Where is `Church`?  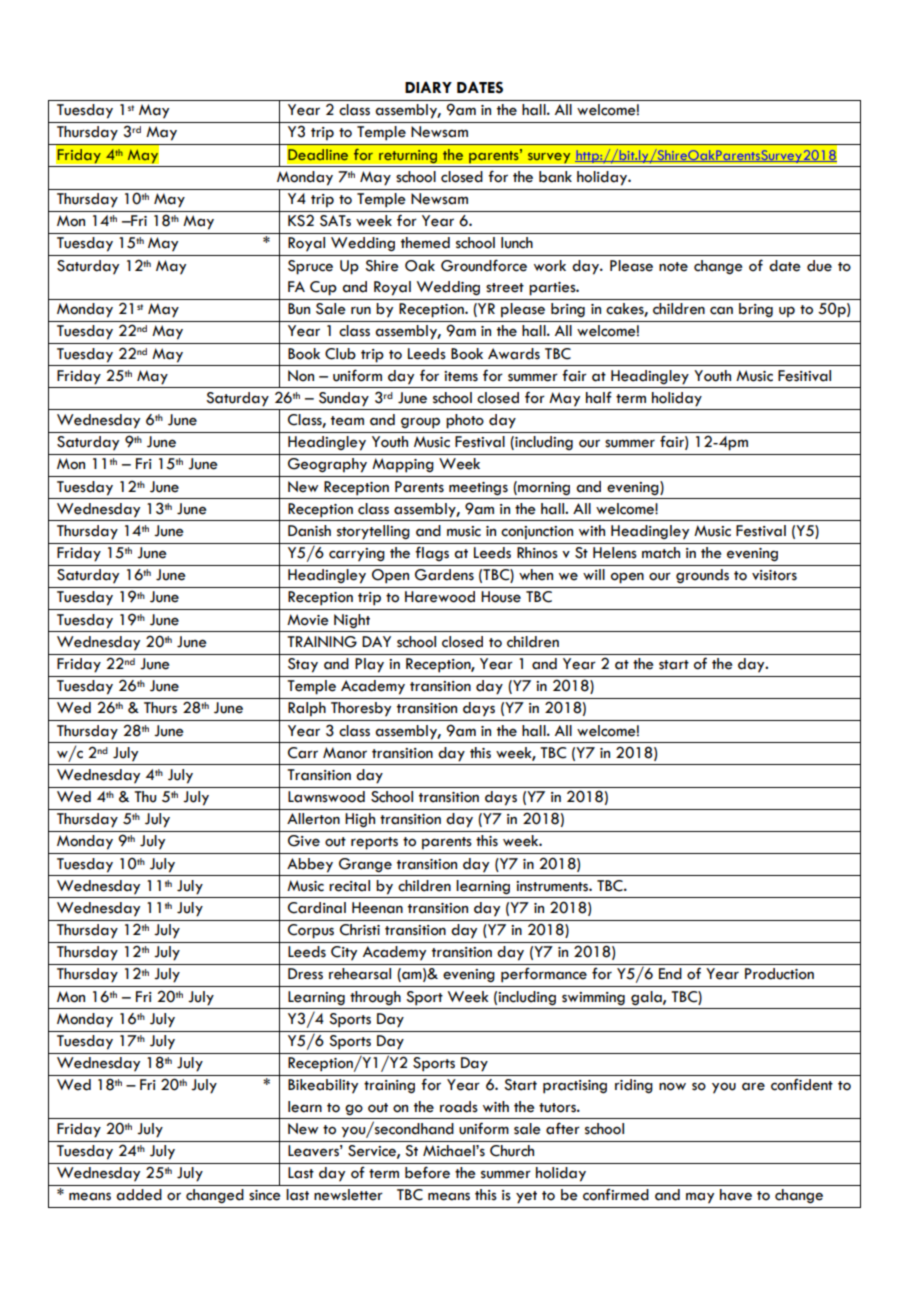
Church is located at coordinates (512, 1151).
